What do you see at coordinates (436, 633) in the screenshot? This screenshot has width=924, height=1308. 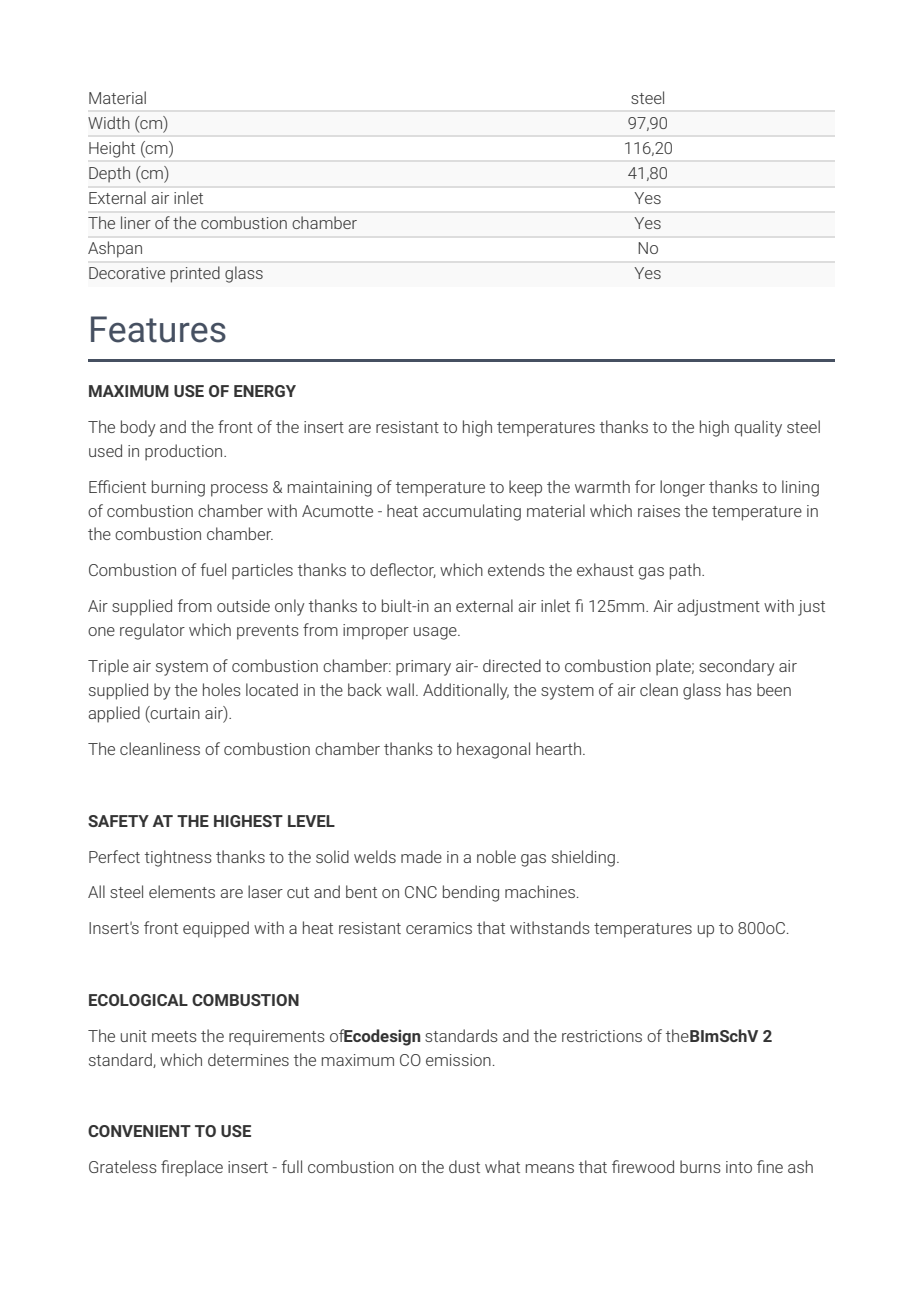 I see `usage` at bounding box center [436, 633].
